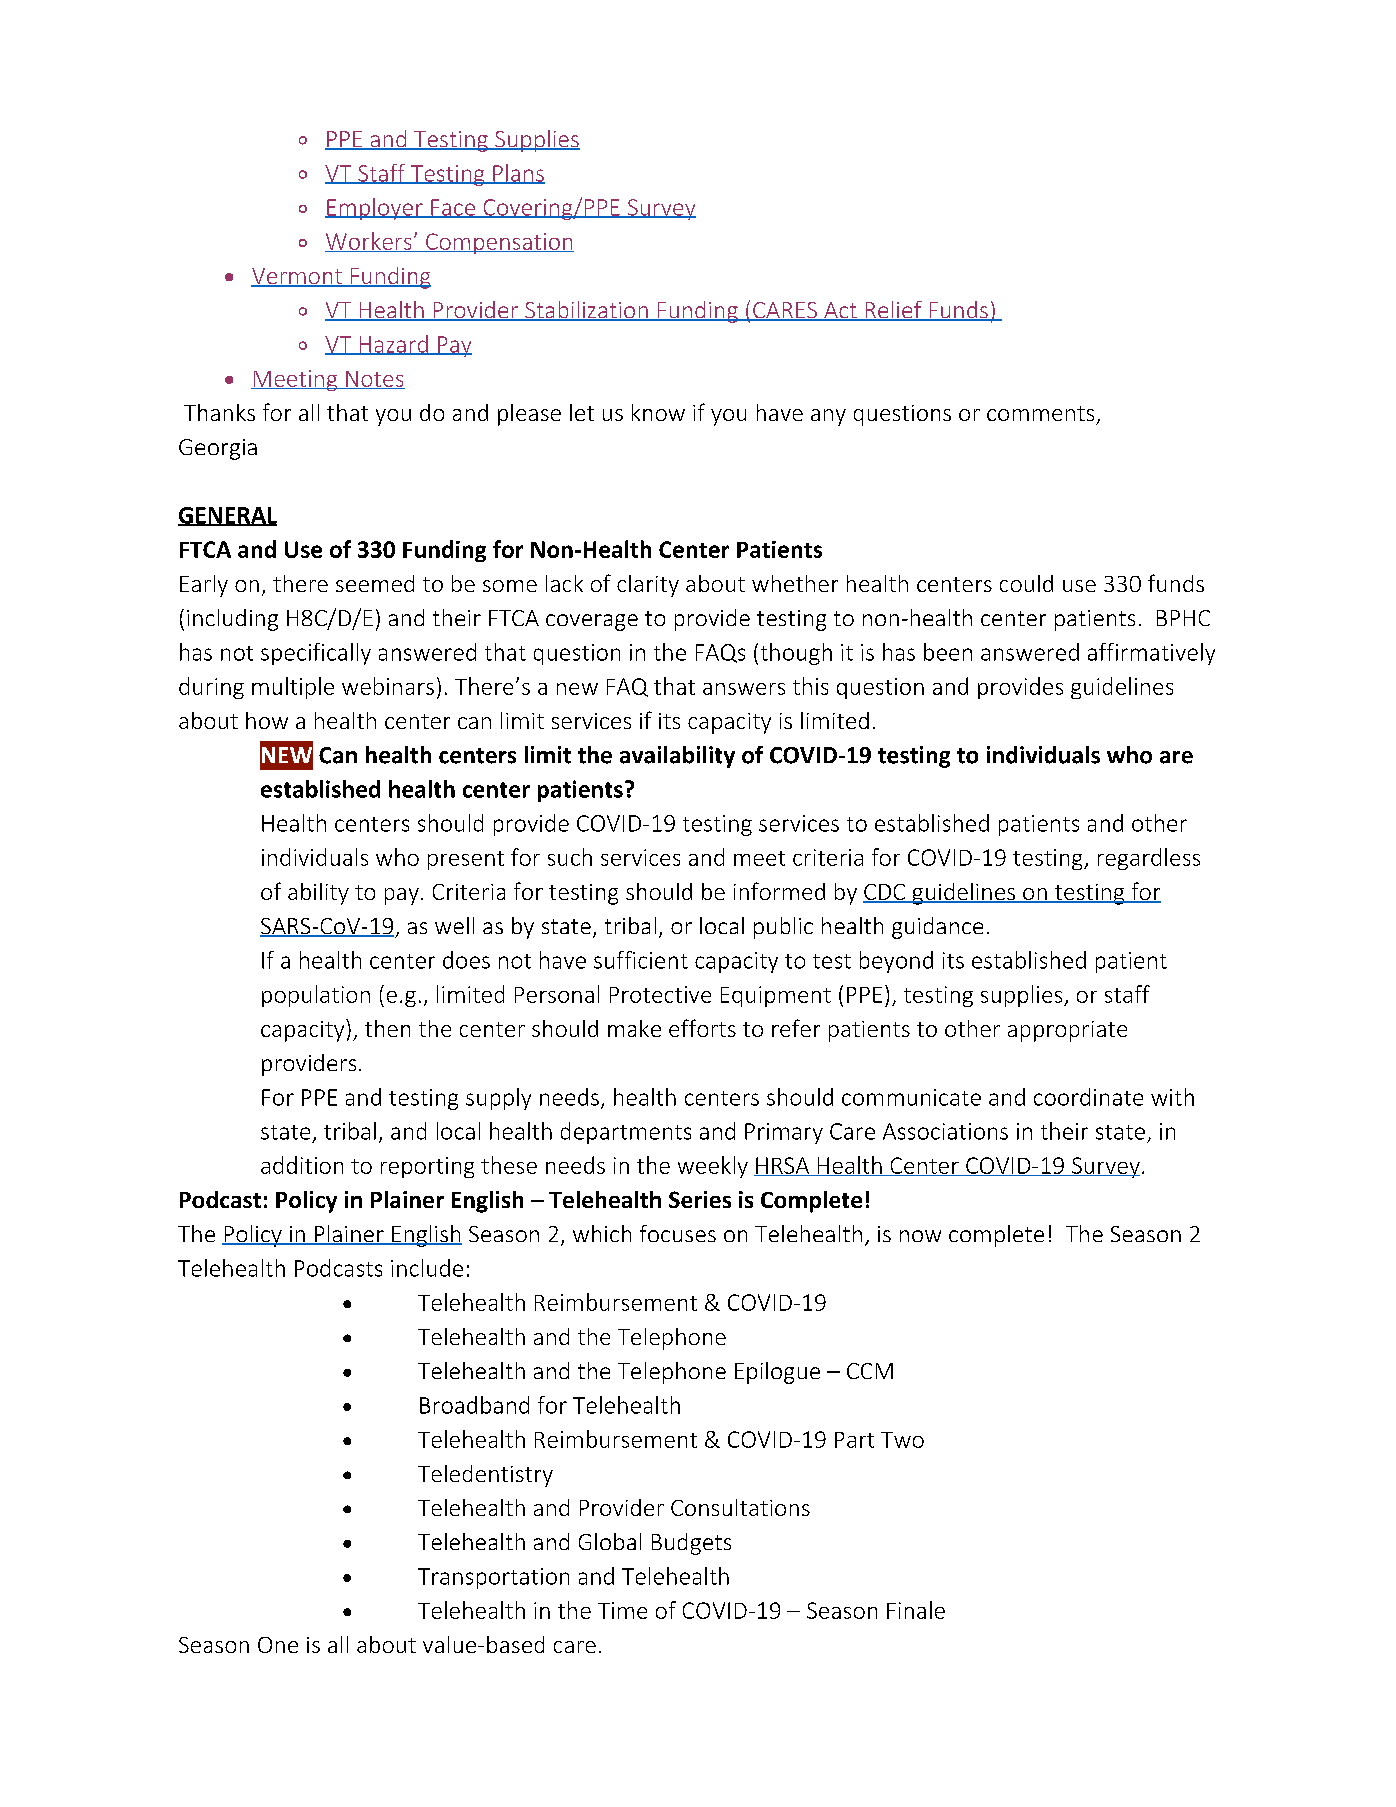 The width and height of the image is (1396, 1807). I want to click on coordinate, so click(1088, 1097).
